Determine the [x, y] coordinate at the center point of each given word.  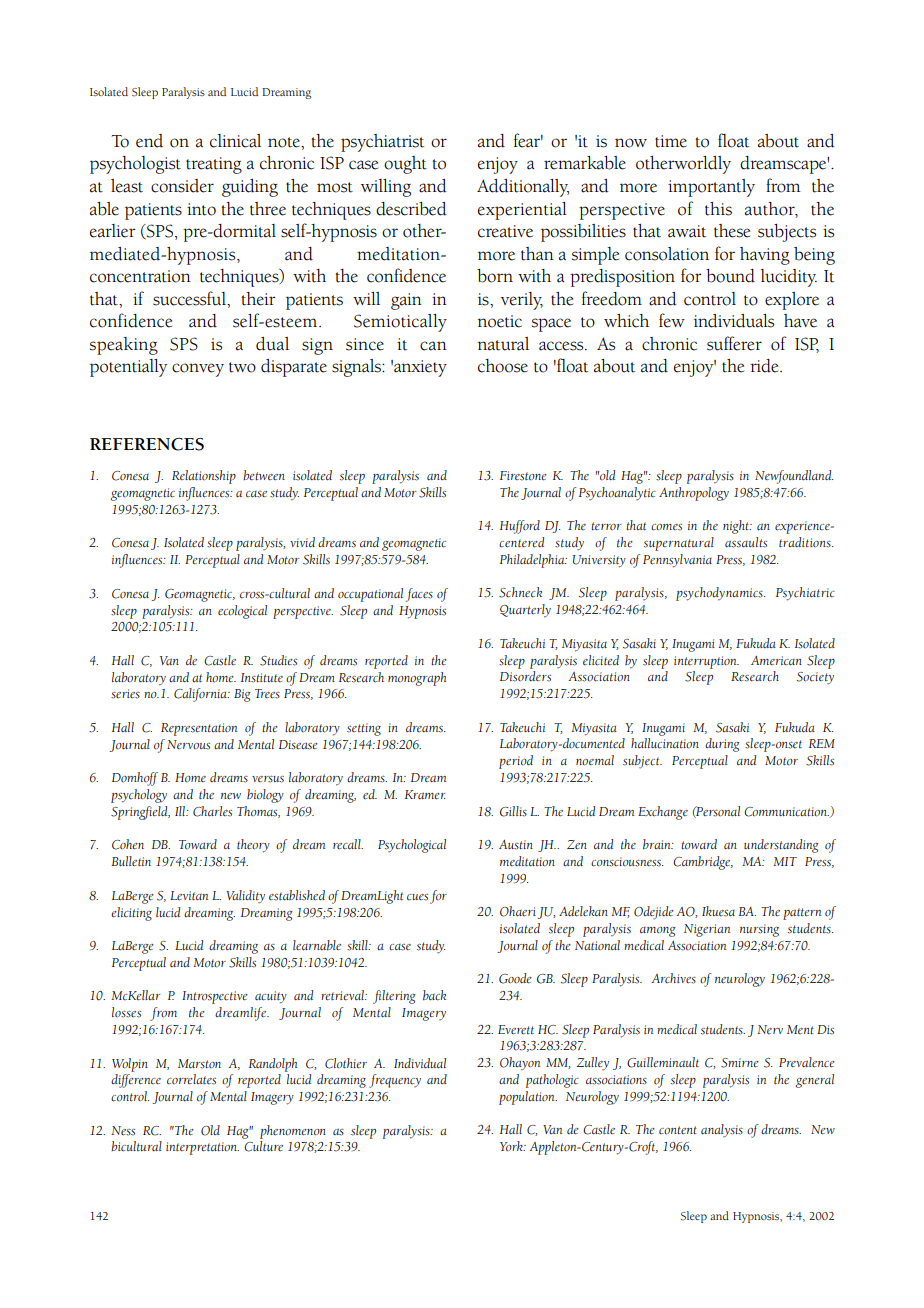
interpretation [202, 1148]
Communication [786, 812]
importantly [711, 188]
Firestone [523, 476]
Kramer [425, 795]
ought [405, 165]
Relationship [204, 477]
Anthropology [694, 494]
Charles [212, 811]
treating [214, 165]
